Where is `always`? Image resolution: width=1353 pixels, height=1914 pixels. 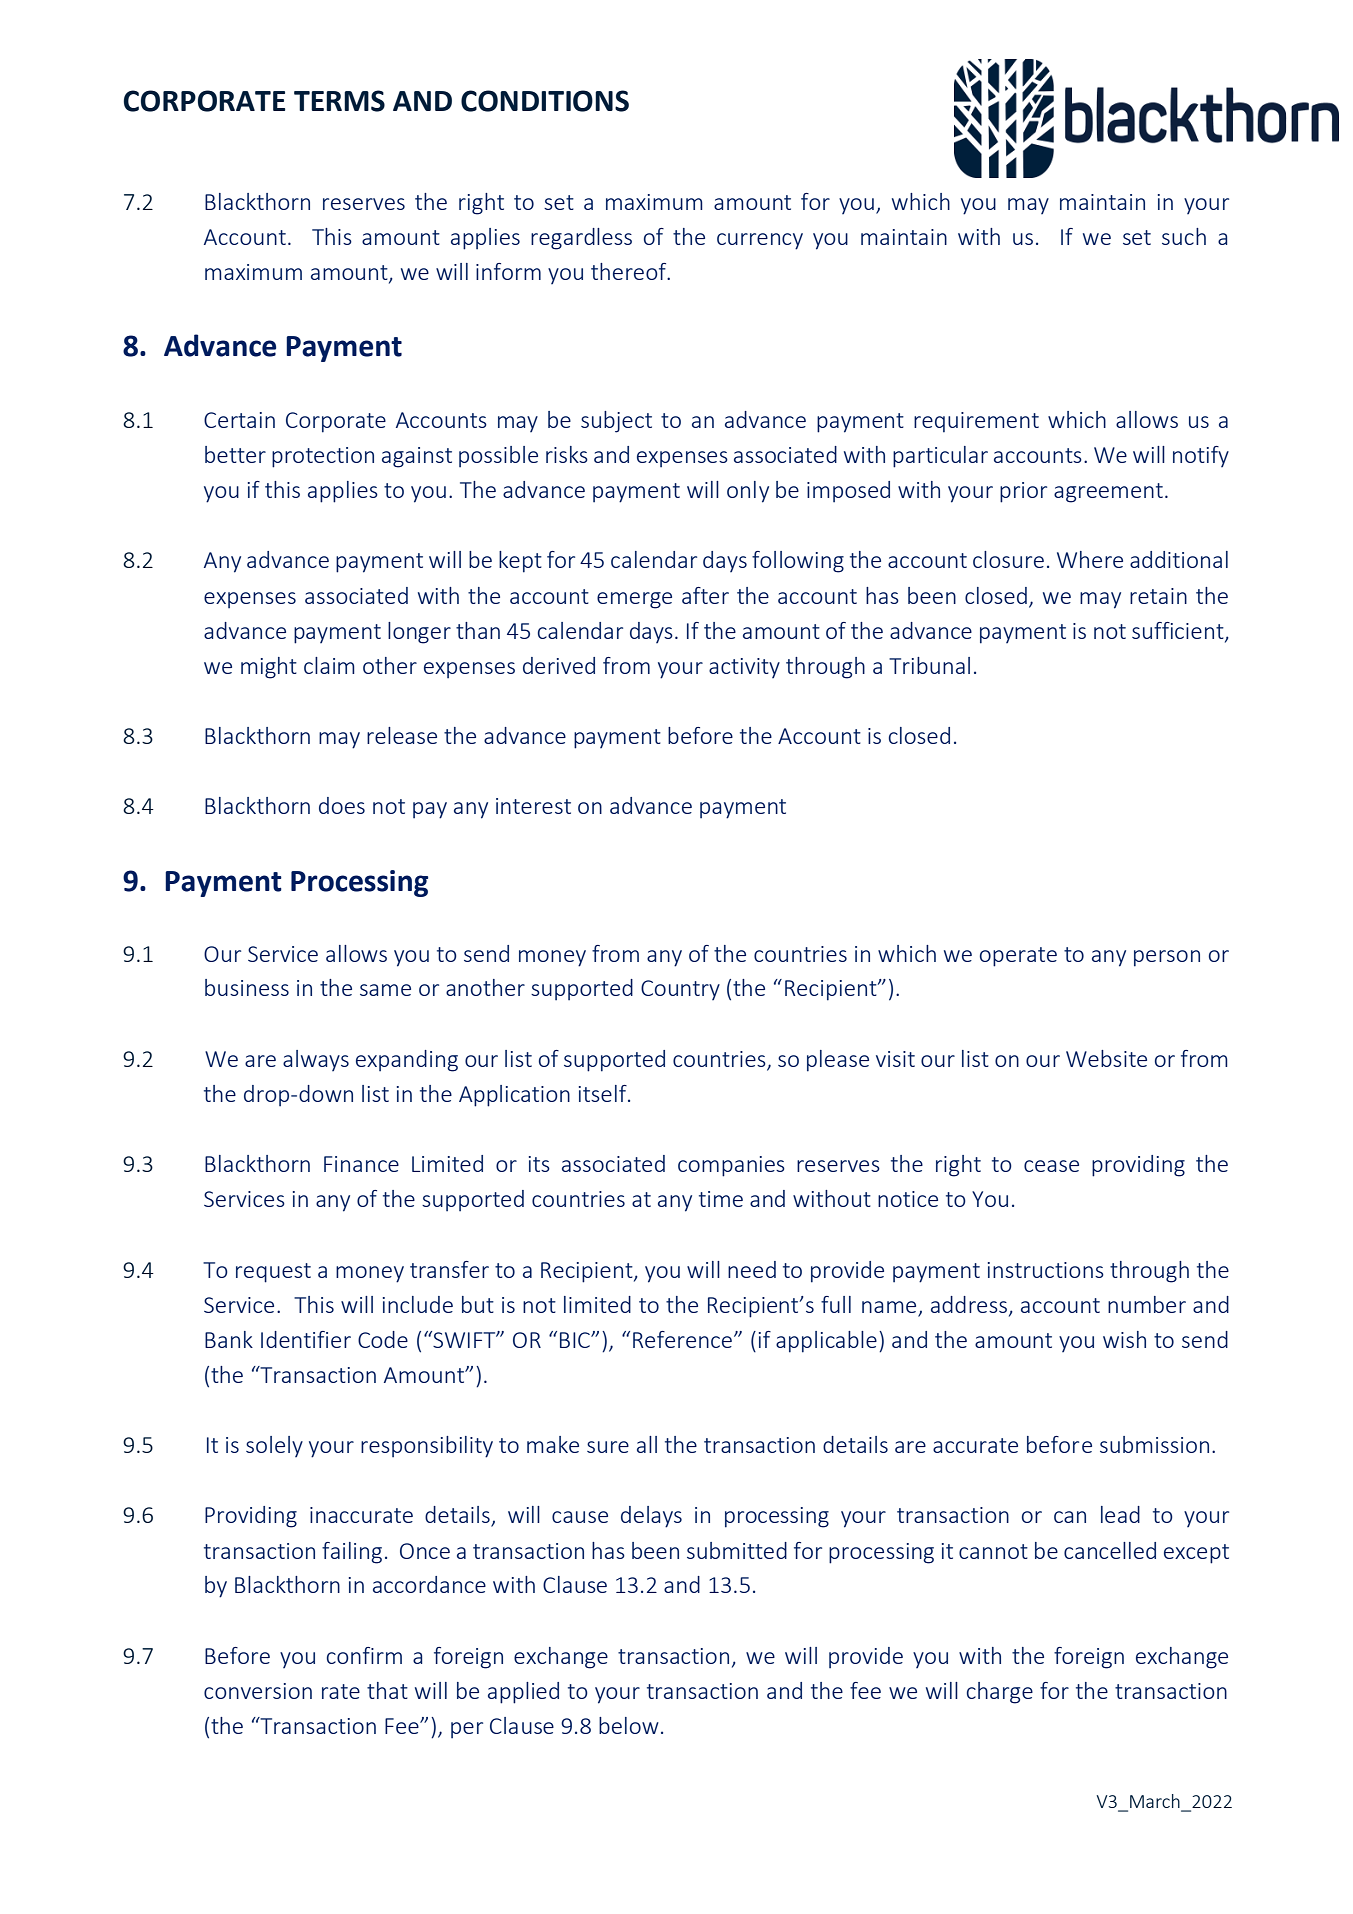 always is located at coordinates (316, 1060).
